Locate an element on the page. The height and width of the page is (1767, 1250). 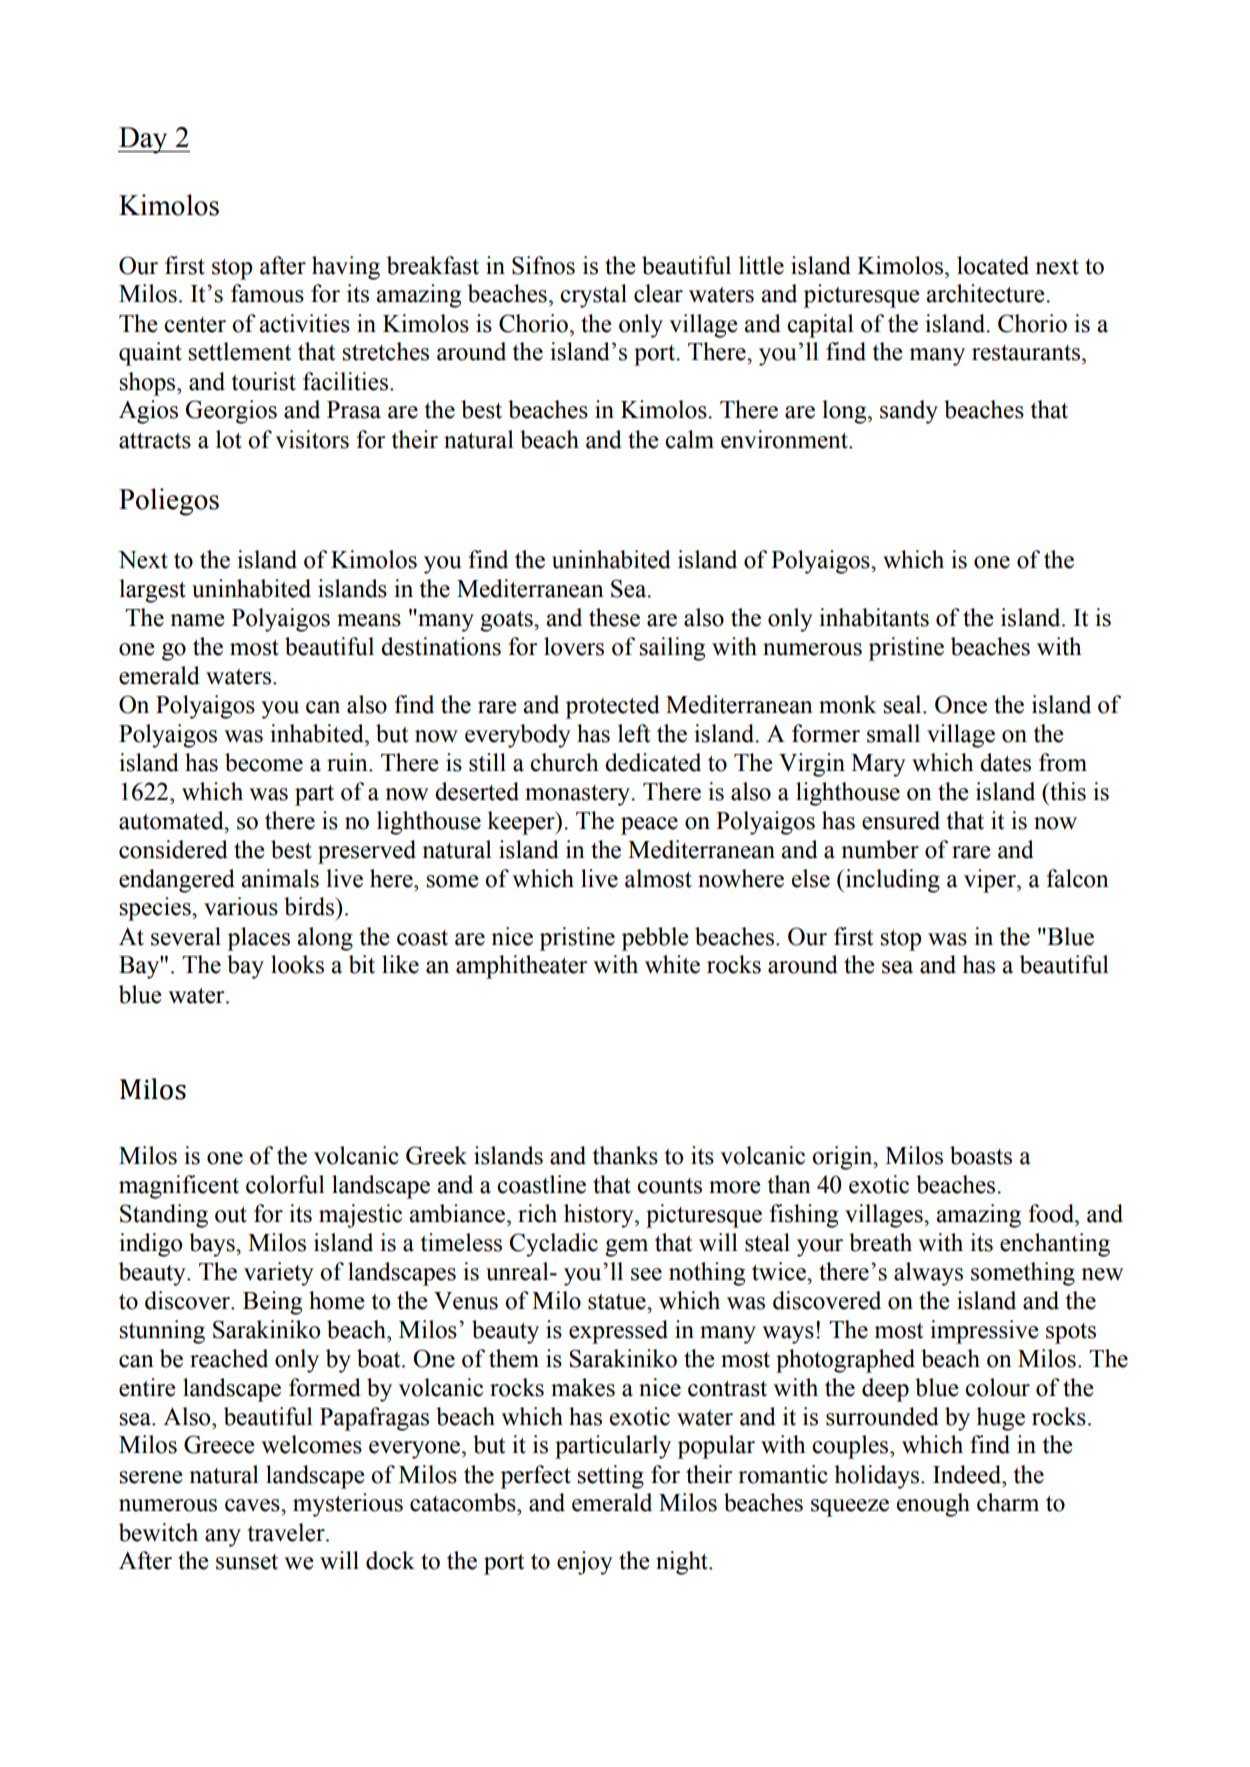
inhabitants is located at coordinates (874, 617).
